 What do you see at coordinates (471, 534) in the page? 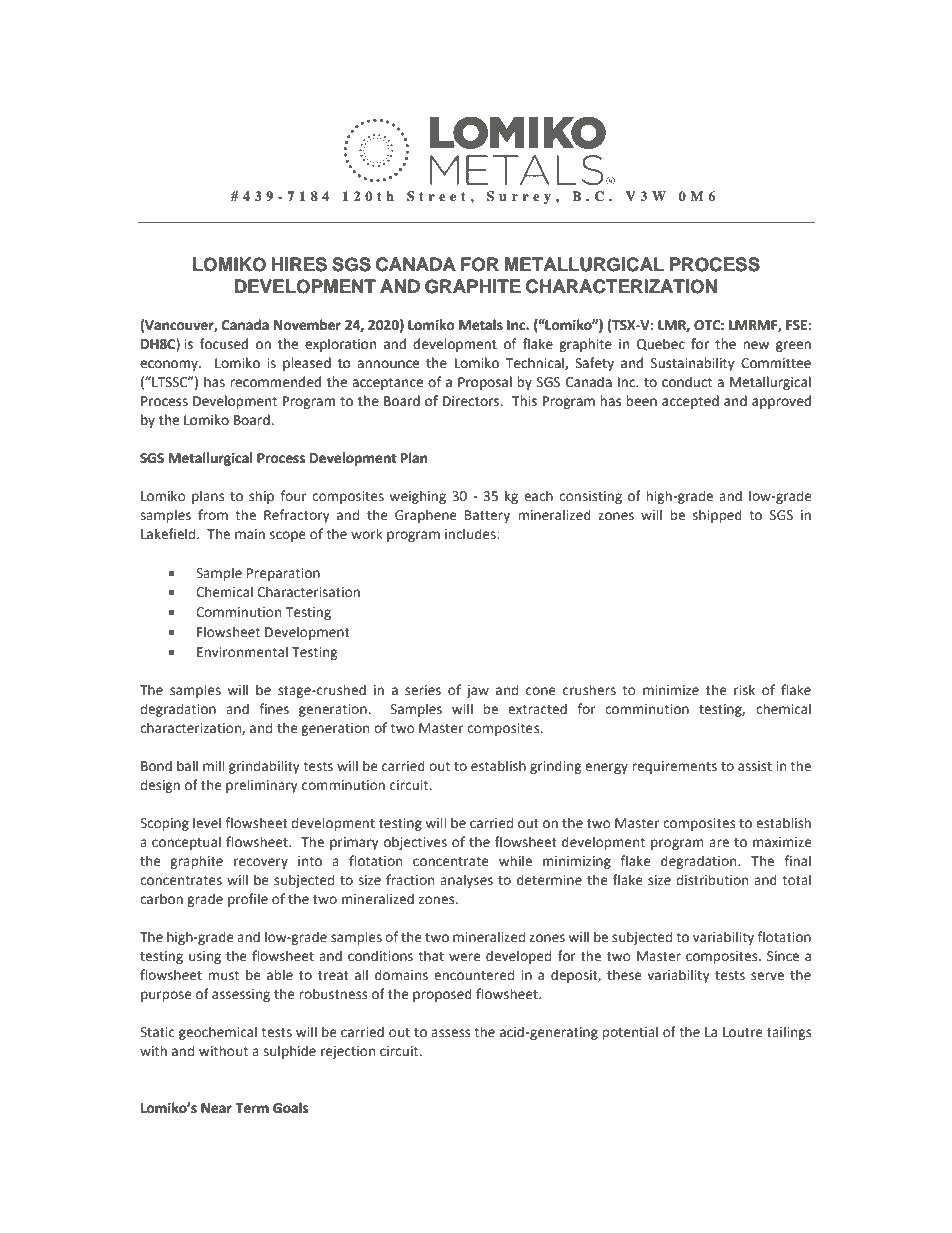
I see `includes` at bounding box center [471, 534].
